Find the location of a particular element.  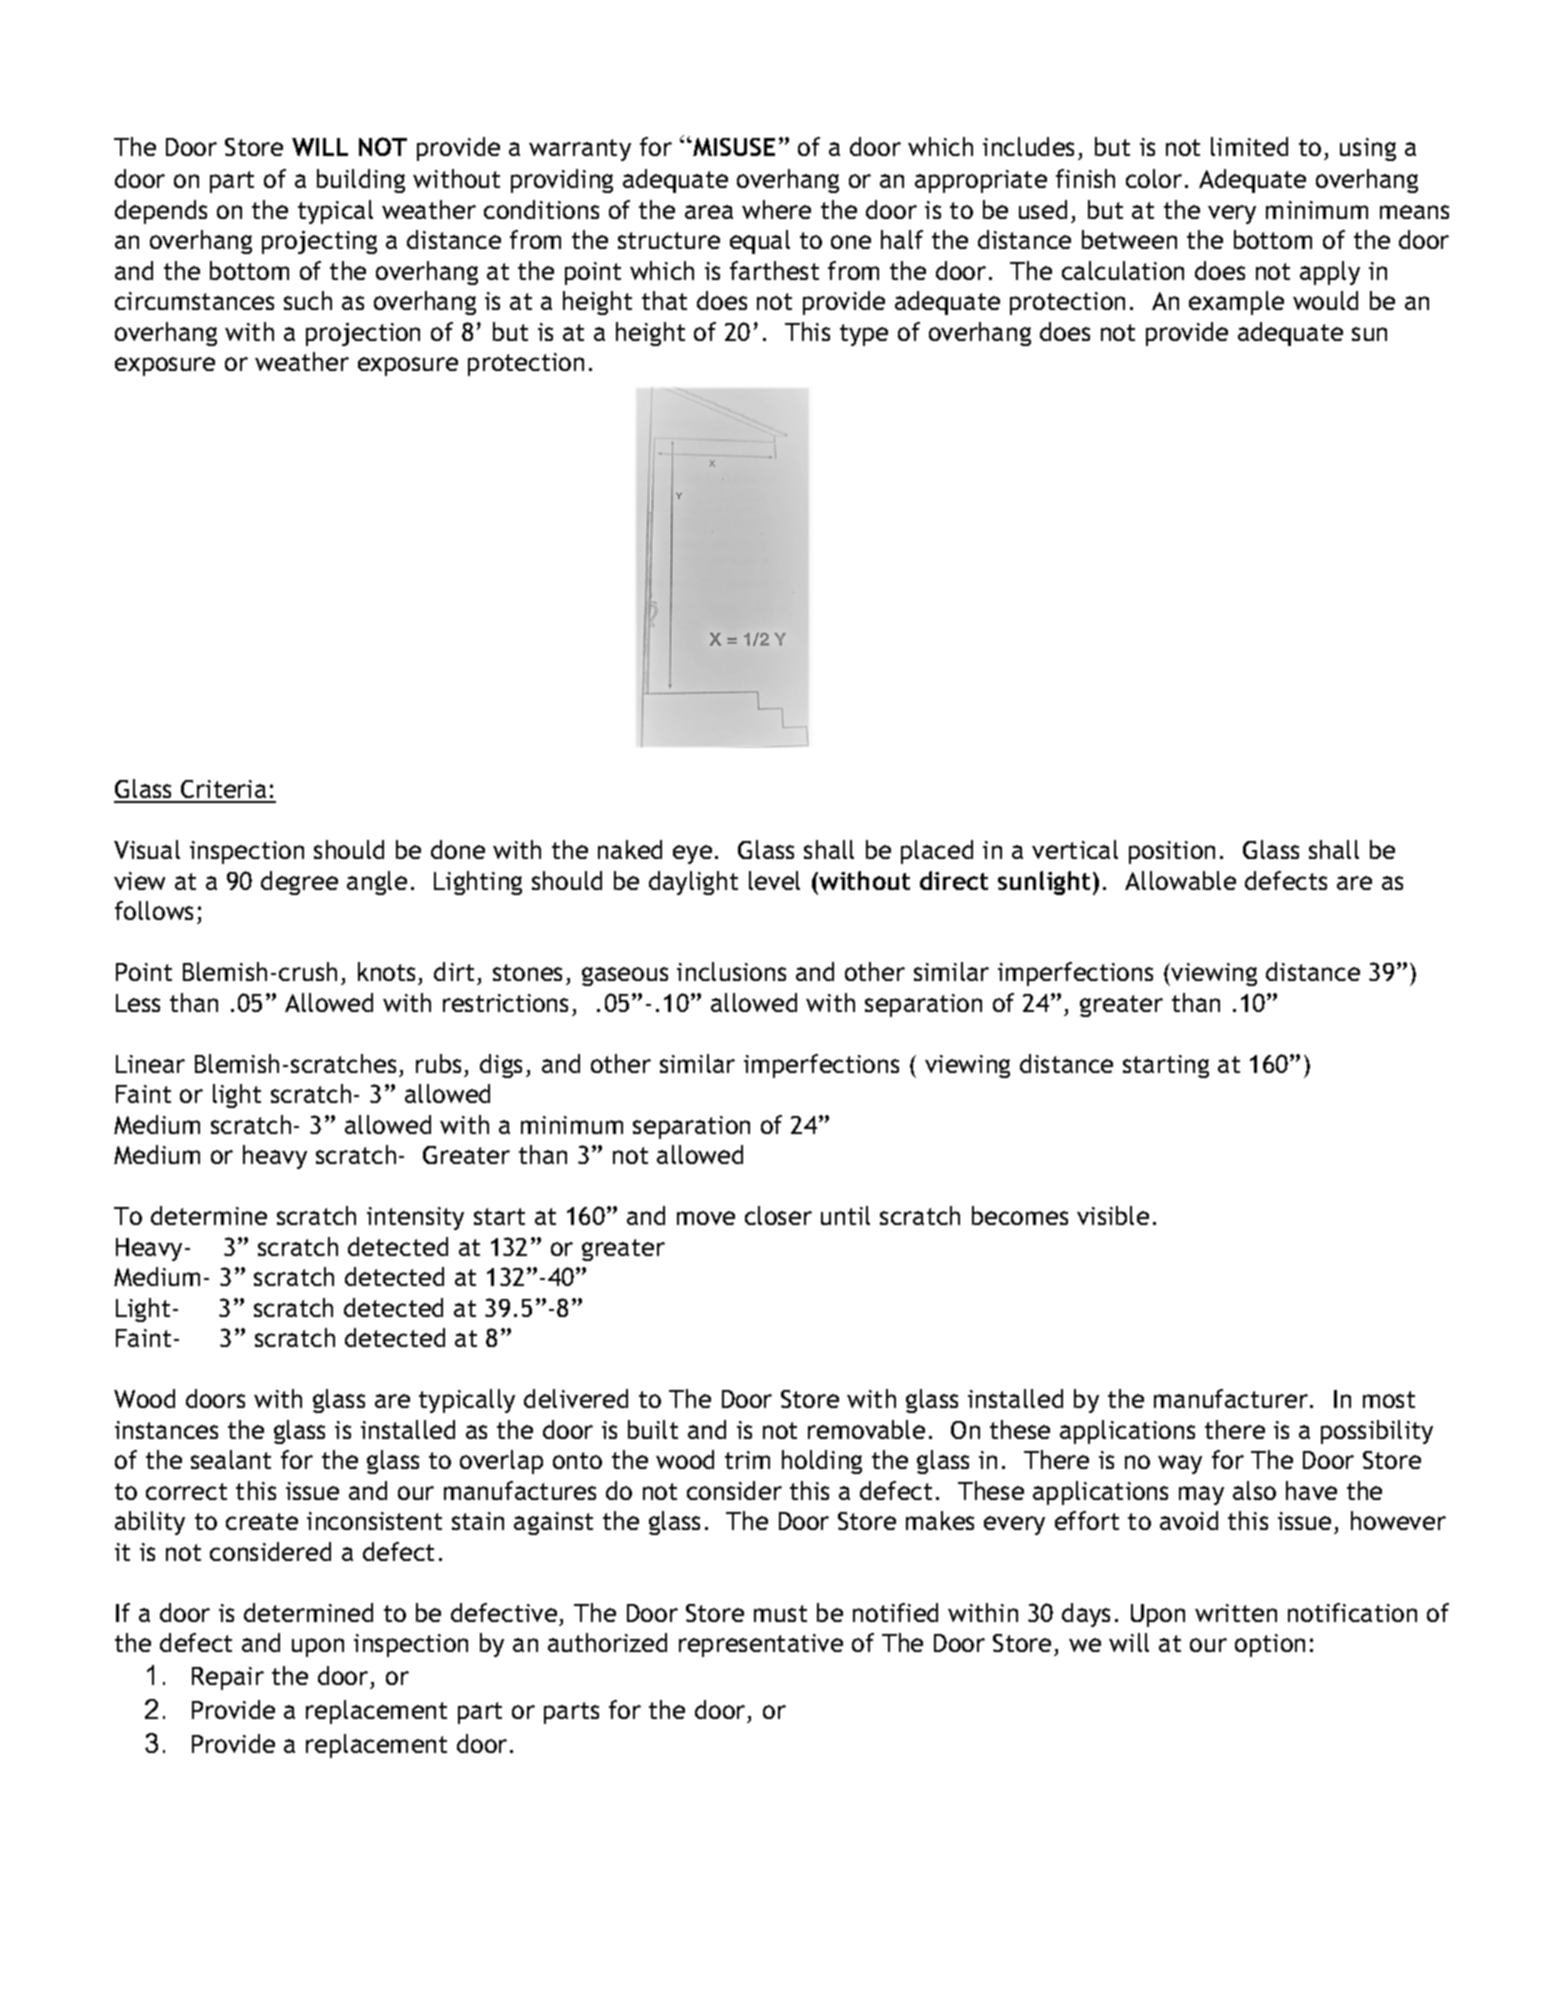

closer is located at coordinates (778, 1215).
